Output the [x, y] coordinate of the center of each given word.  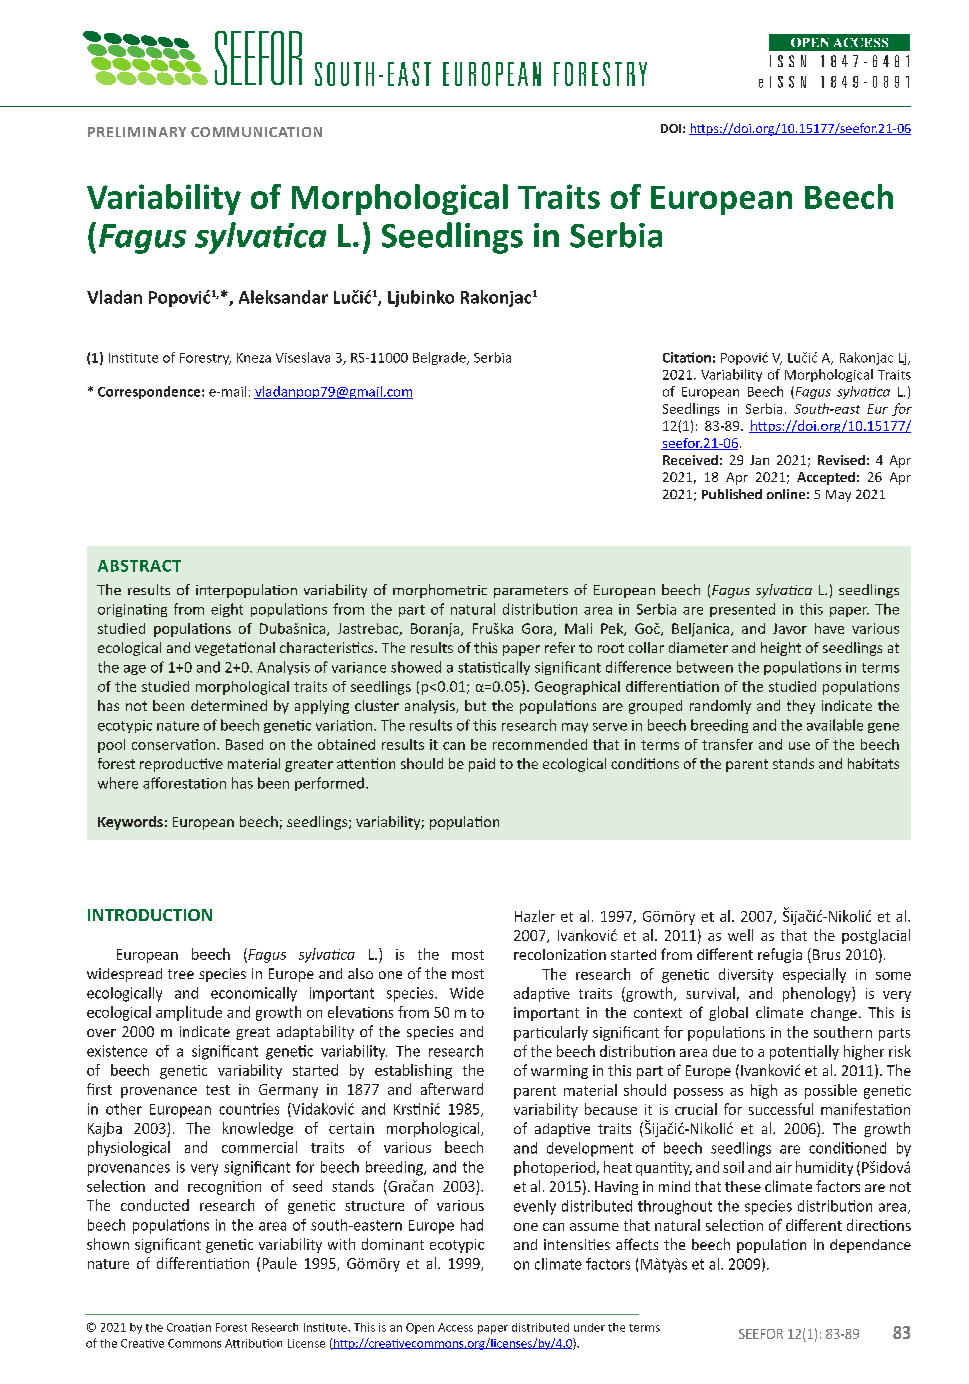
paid [482, 765]
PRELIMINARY [137, 132]
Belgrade [440, 358]
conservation [173, 744]
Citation [687, 357]
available [835, 725]
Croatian [189, 1327]
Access [455, 1327]
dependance [870, 1246]
